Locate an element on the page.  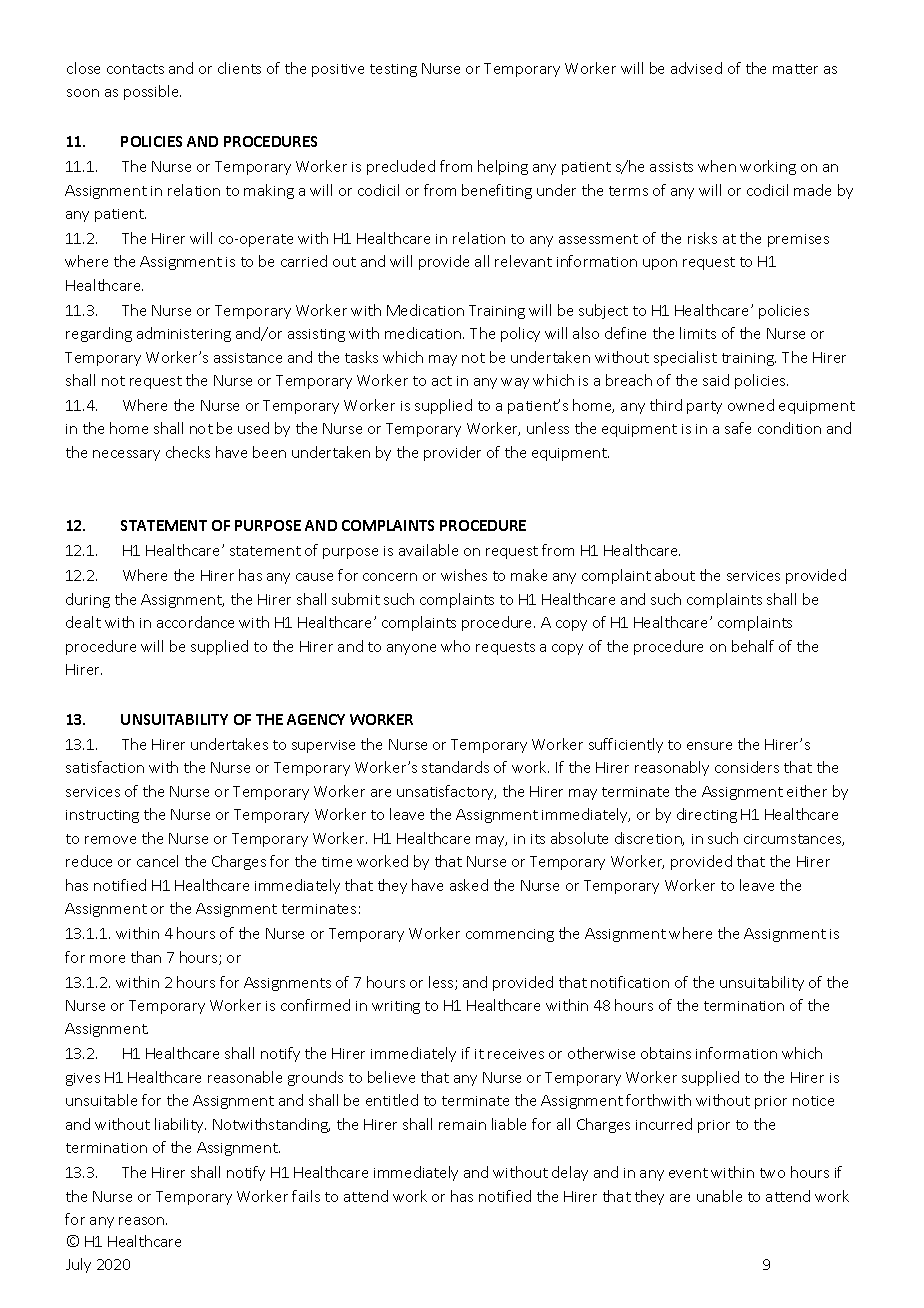
accordance is located at coordinates (195, 622).
